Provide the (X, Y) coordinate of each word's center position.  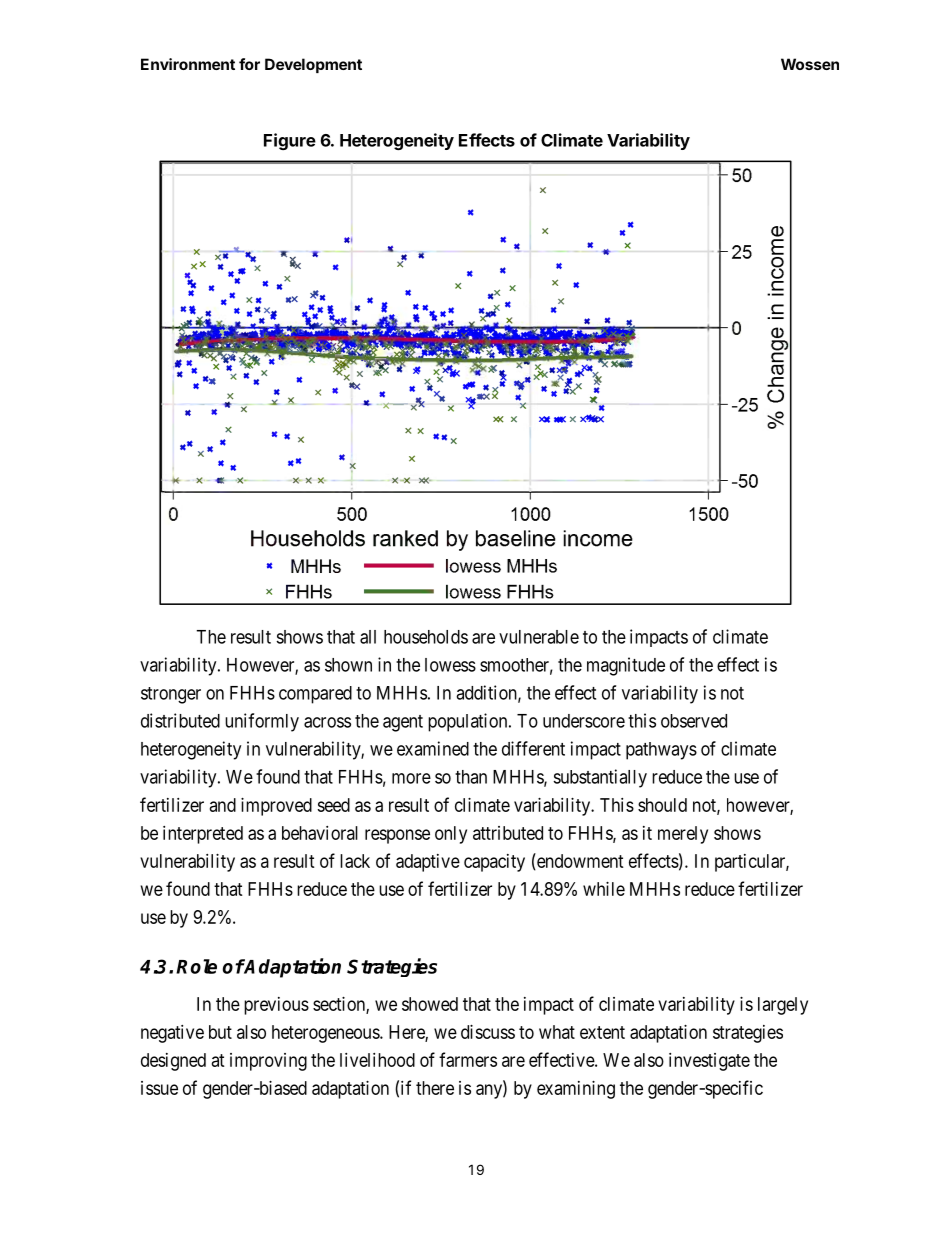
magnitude (626, 666)
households (426, 637)
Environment (188, 64)
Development (313, 65)
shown (348, 665)
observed (694, 721)
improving (268, 1062)
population (469, 722)
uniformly (262, 722)
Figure (290, 141)
